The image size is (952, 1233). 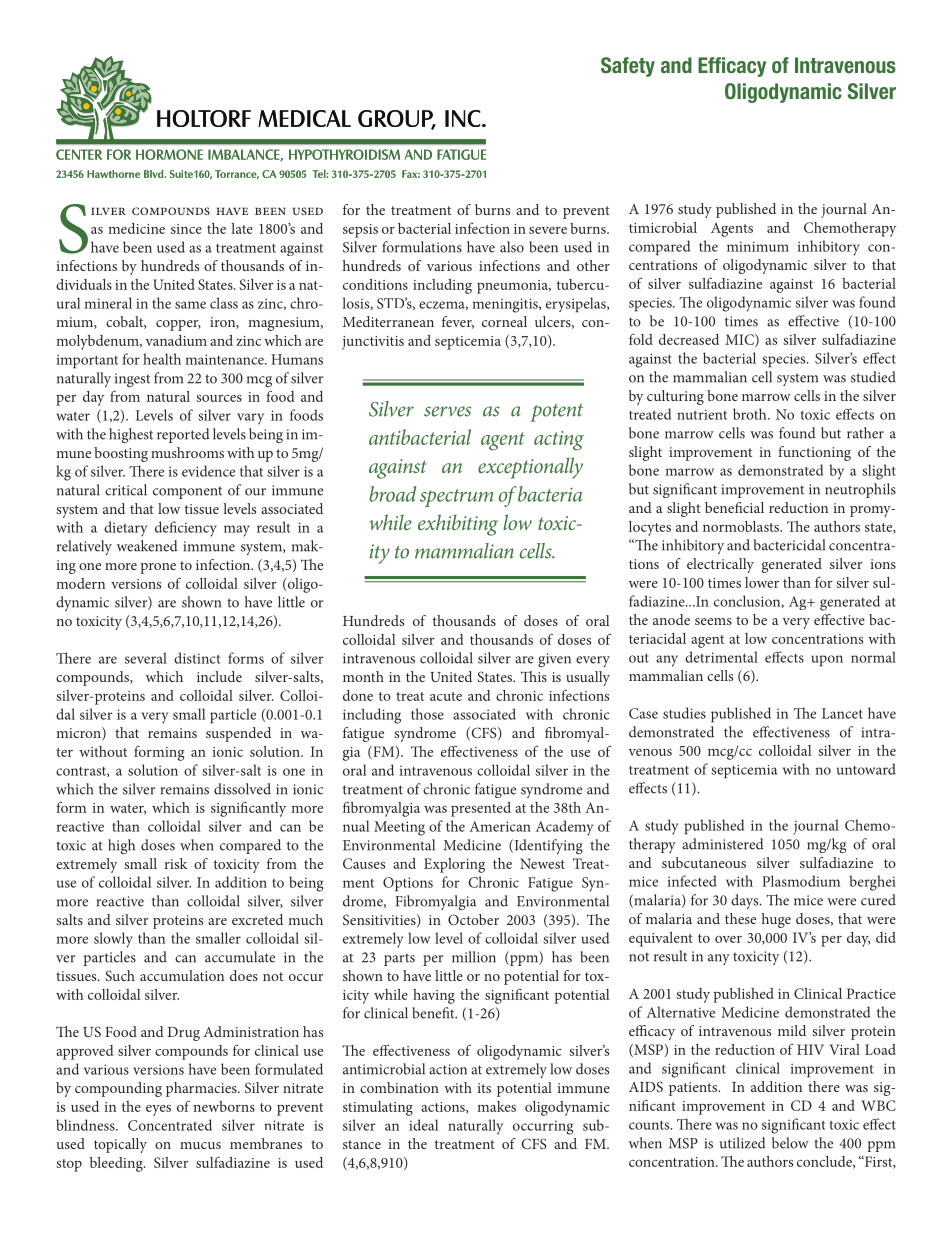 What do you see at coordinates (814, 453) in the screenshot?
I see `functioning` at bounding box center [814, 453].
